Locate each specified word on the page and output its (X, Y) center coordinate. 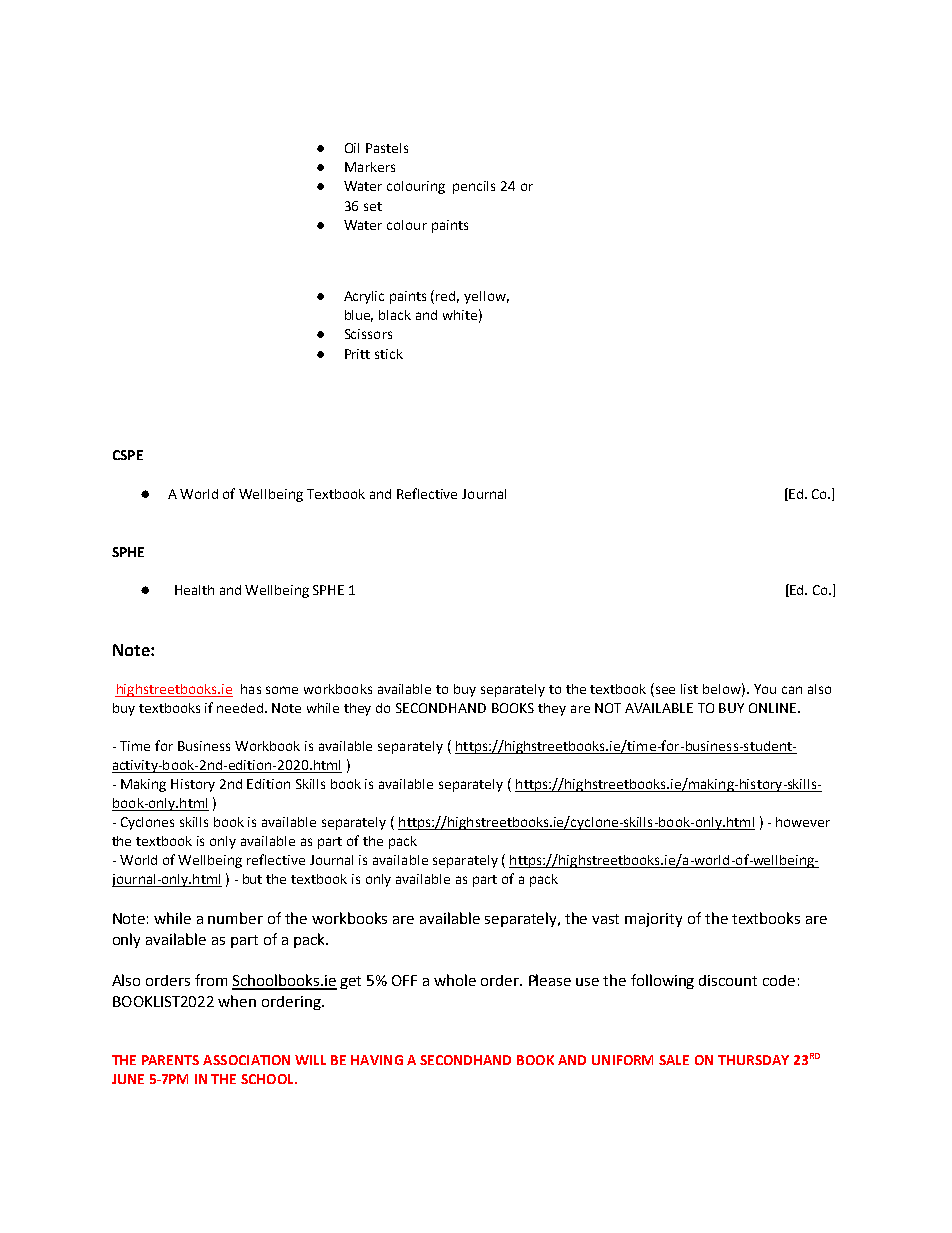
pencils (474, 187)
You (765, 689)
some (282, 690)
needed (241, 708)
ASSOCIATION (246, 1060)
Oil (352, 148)
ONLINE (774, 708)
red (447, 297)
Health (194, 590)
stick (389, 354)
